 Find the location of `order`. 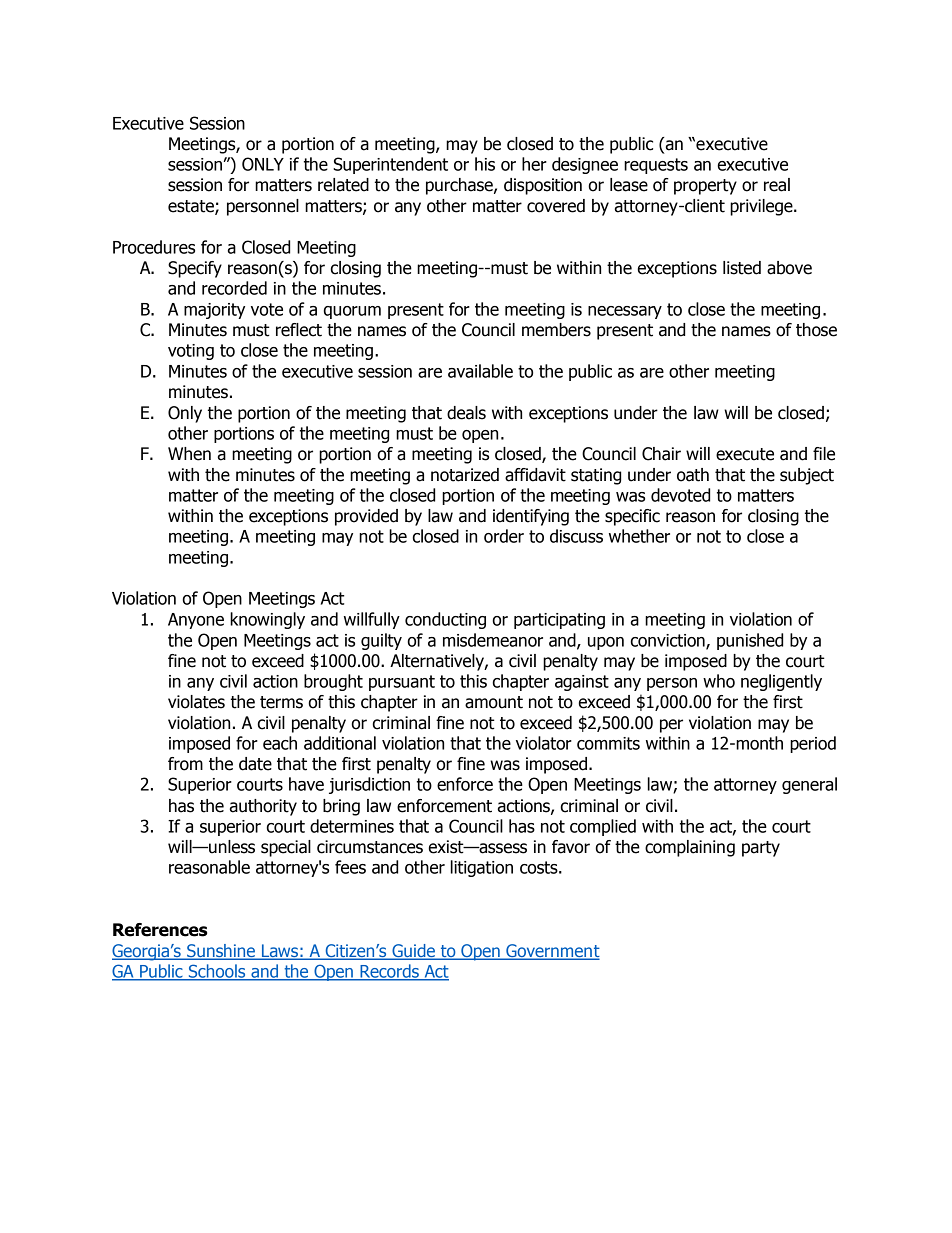

order is located at coordinates (504, 536).
